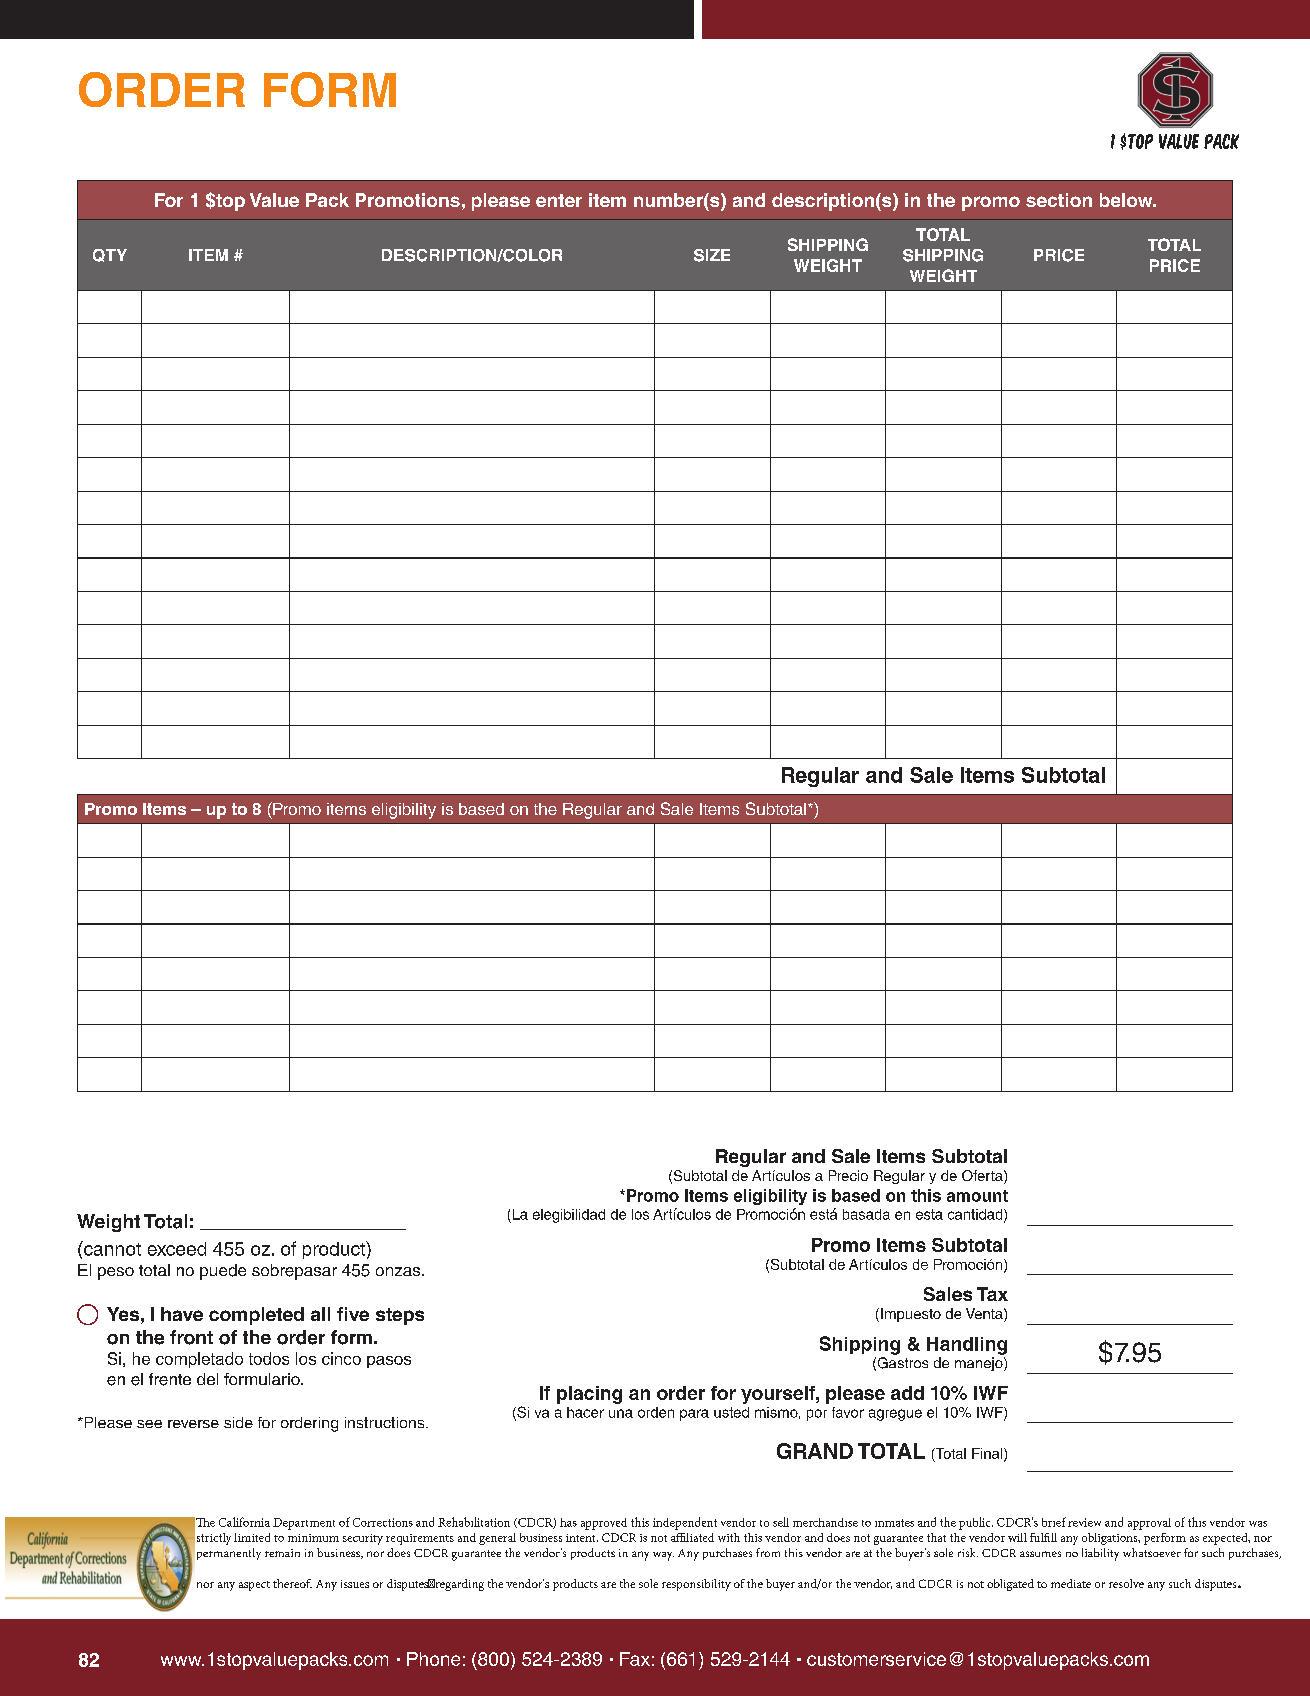 The width and height of the page is (1310, 1696). I want to click on responsibility, so click(696, 1585).
